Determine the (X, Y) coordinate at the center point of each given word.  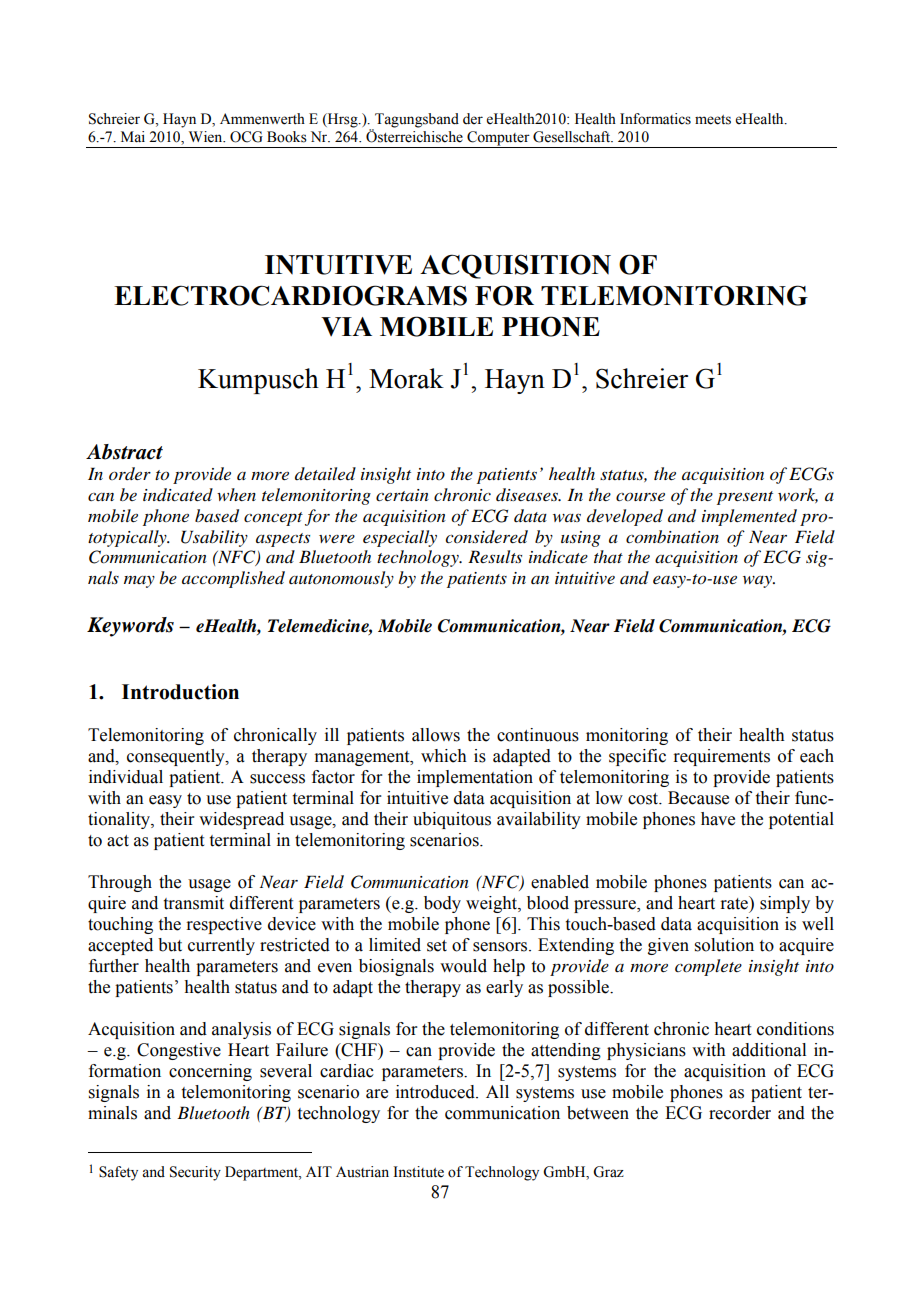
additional (769, 1050)
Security (195, 1173)
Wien (207, 137)
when (236, 494)
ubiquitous (452, 820)
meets (713, 120)
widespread (241, 820)
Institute (419, 1172)
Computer (498, 138)
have (718, 819)
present (745, 498)
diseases (528, 495)
